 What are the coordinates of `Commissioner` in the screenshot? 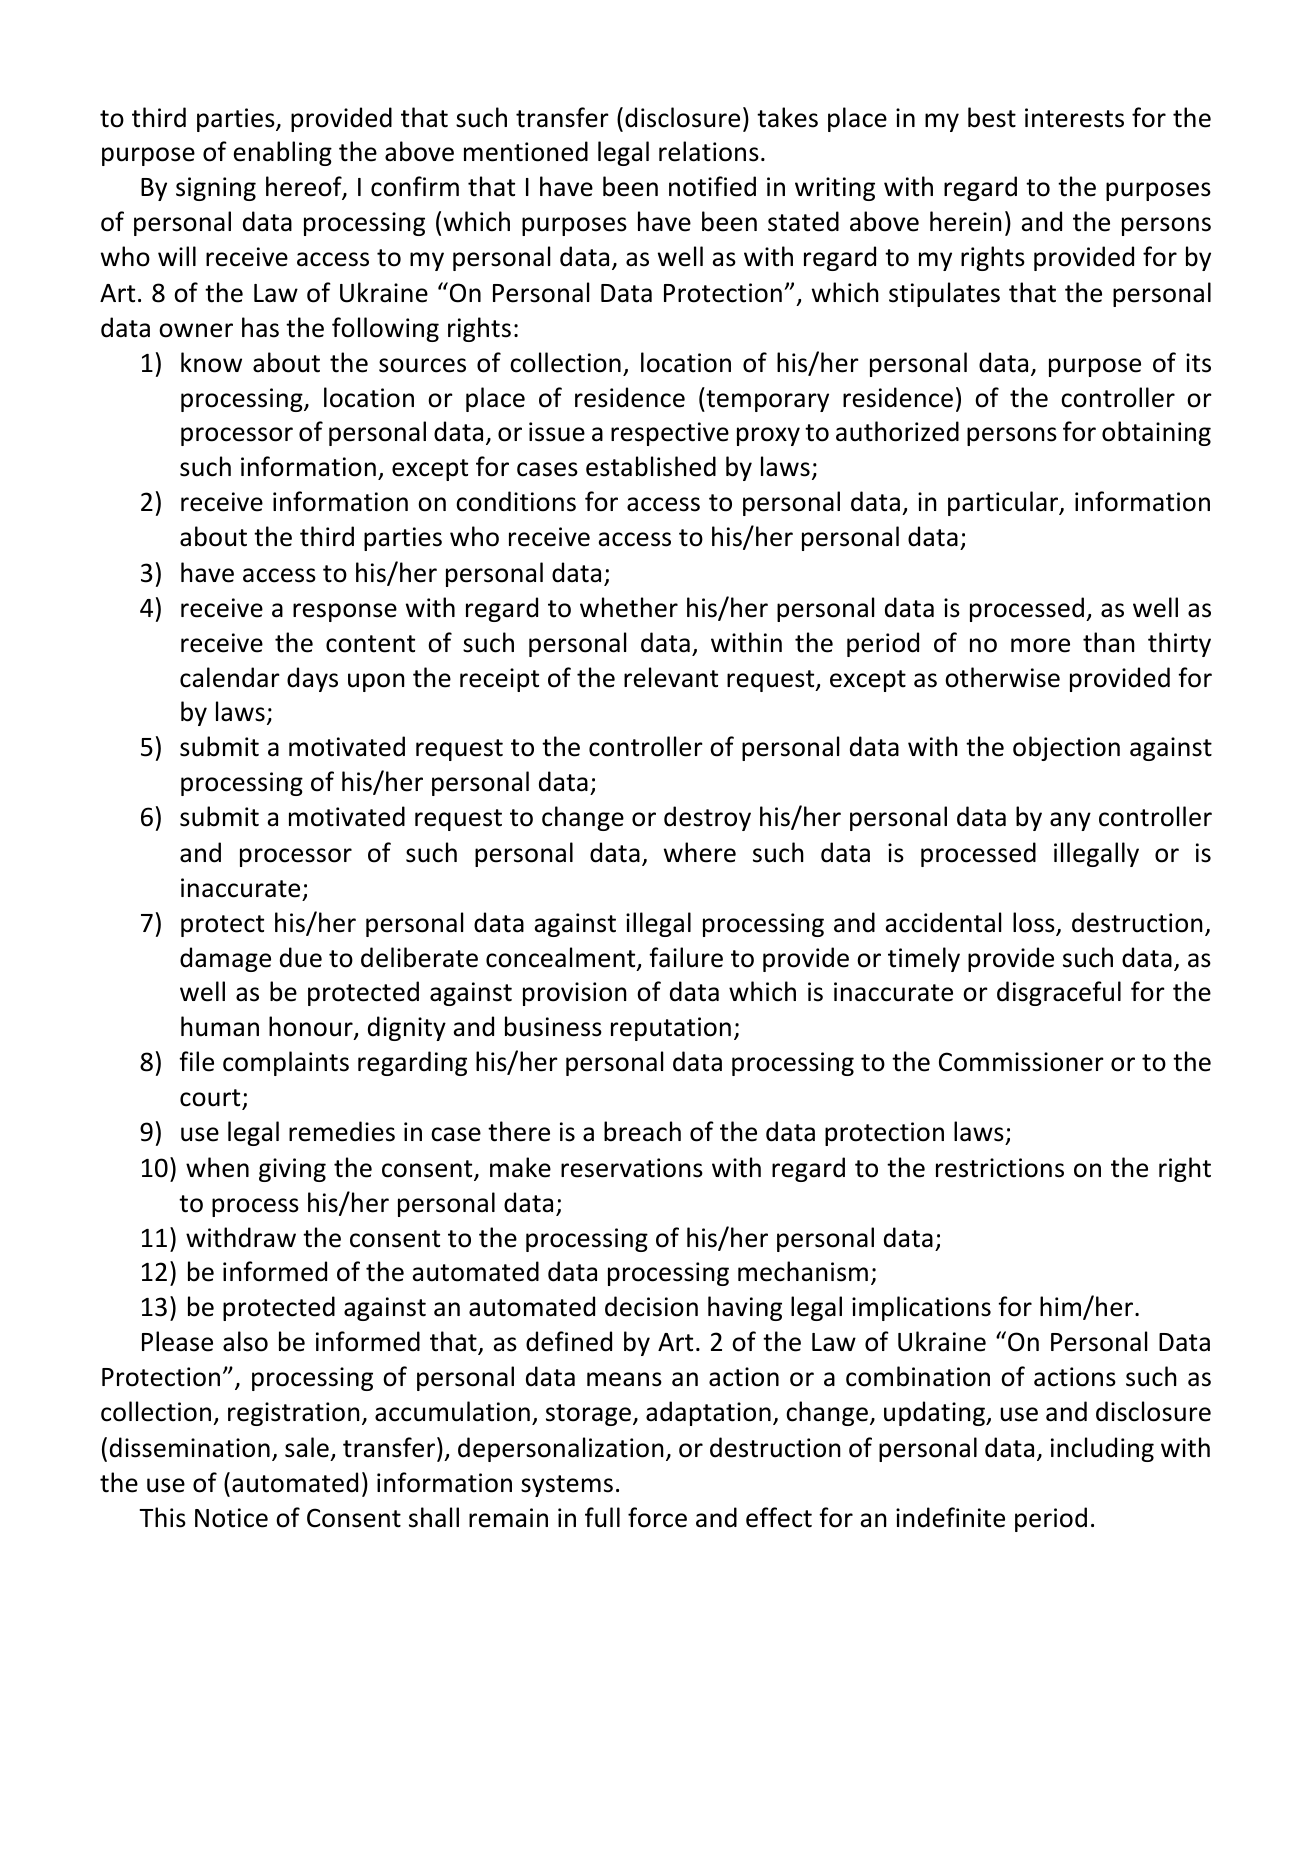 It's located at (1021, 1062).
